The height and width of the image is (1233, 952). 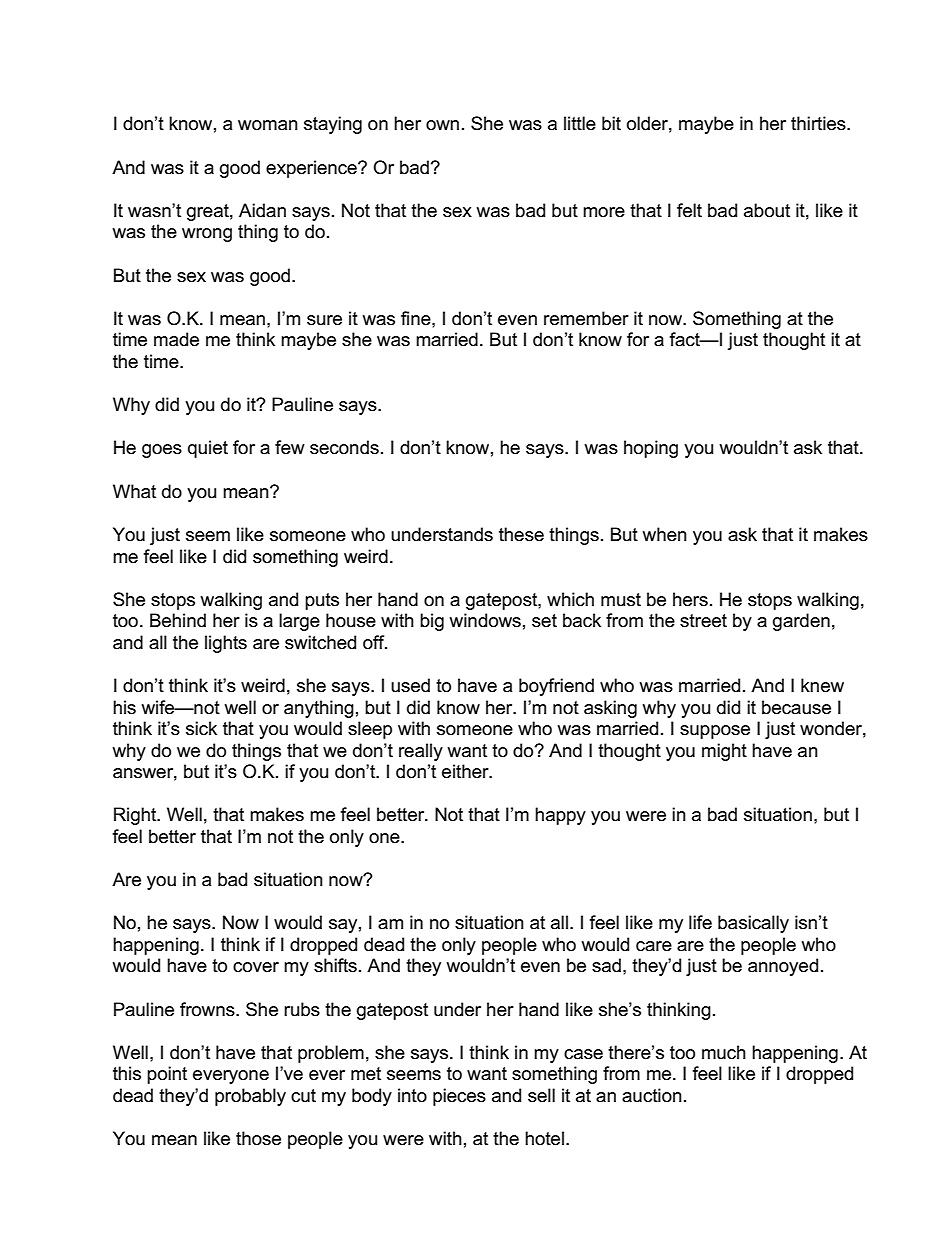 I want to click on little, so click(x=580, y=123).
